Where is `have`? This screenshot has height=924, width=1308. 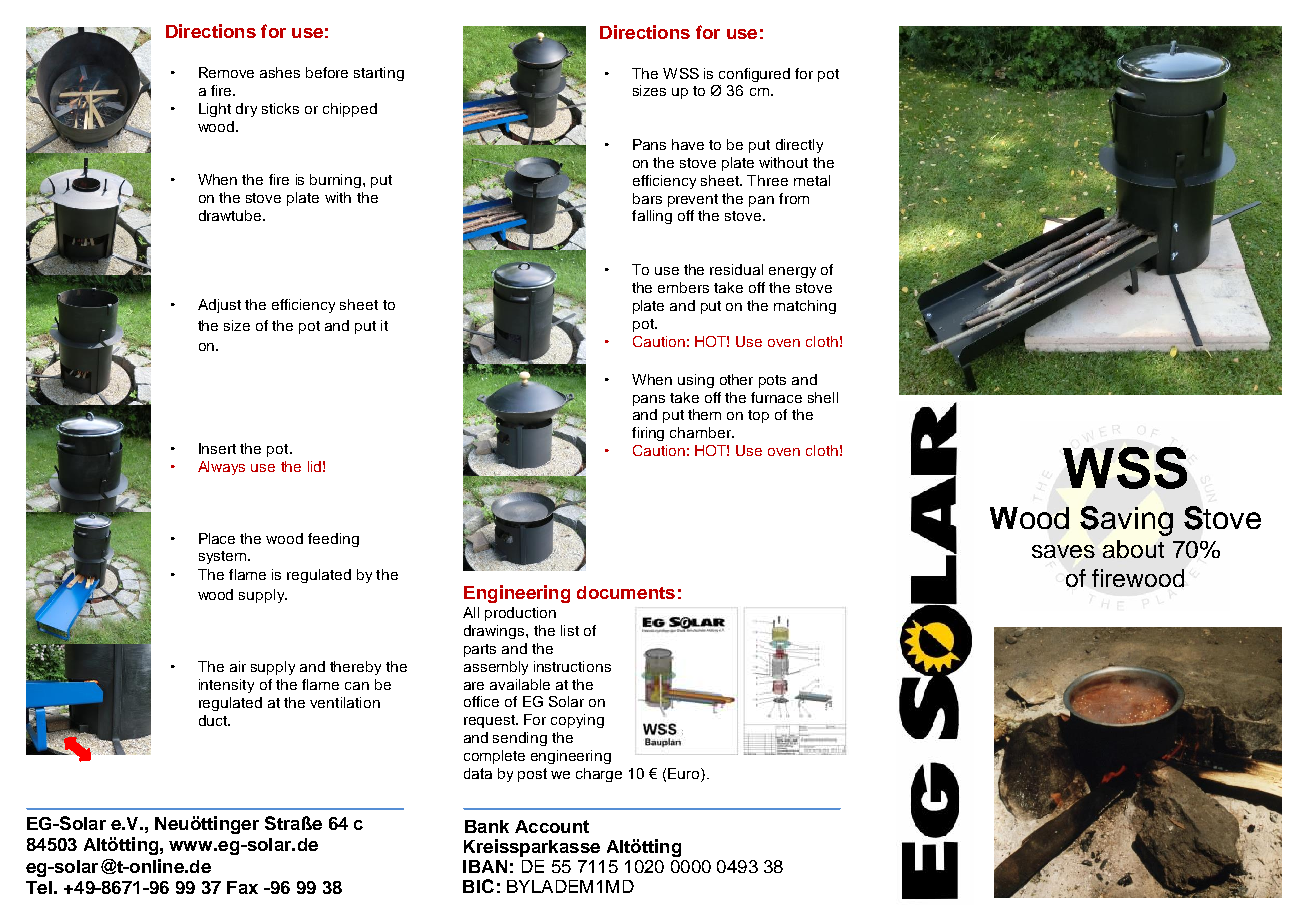 have is located at coordinates (688, 144).
